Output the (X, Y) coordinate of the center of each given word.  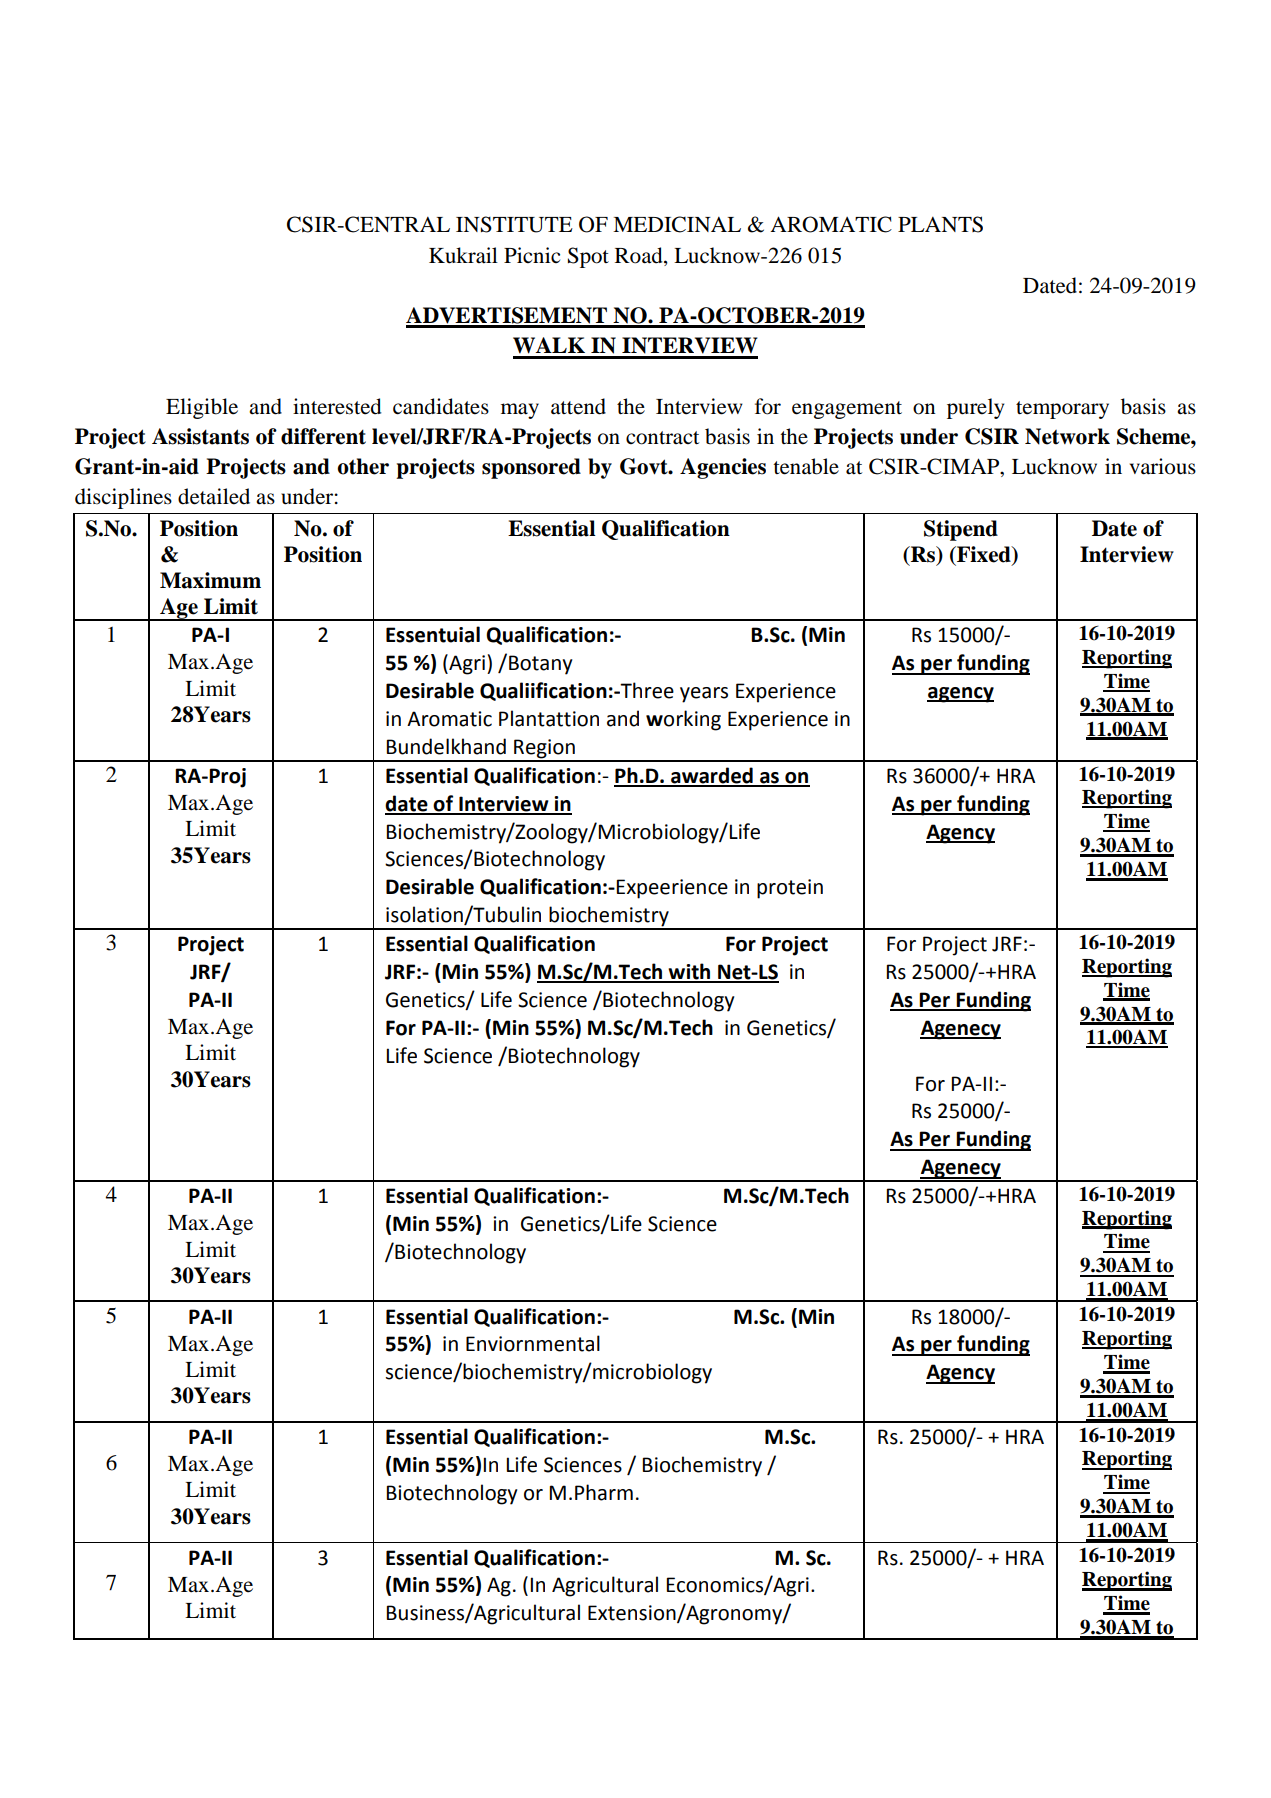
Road (640, 255)
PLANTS (940, 224)
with (690, 972)
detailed (214, 496)
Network (1067, 436)
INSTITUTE (514, 224)
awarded (712, 776)
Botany (541, 665)
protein (790, 889)
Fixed (984, 555)
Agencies (723, 468)
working (683, 720)
